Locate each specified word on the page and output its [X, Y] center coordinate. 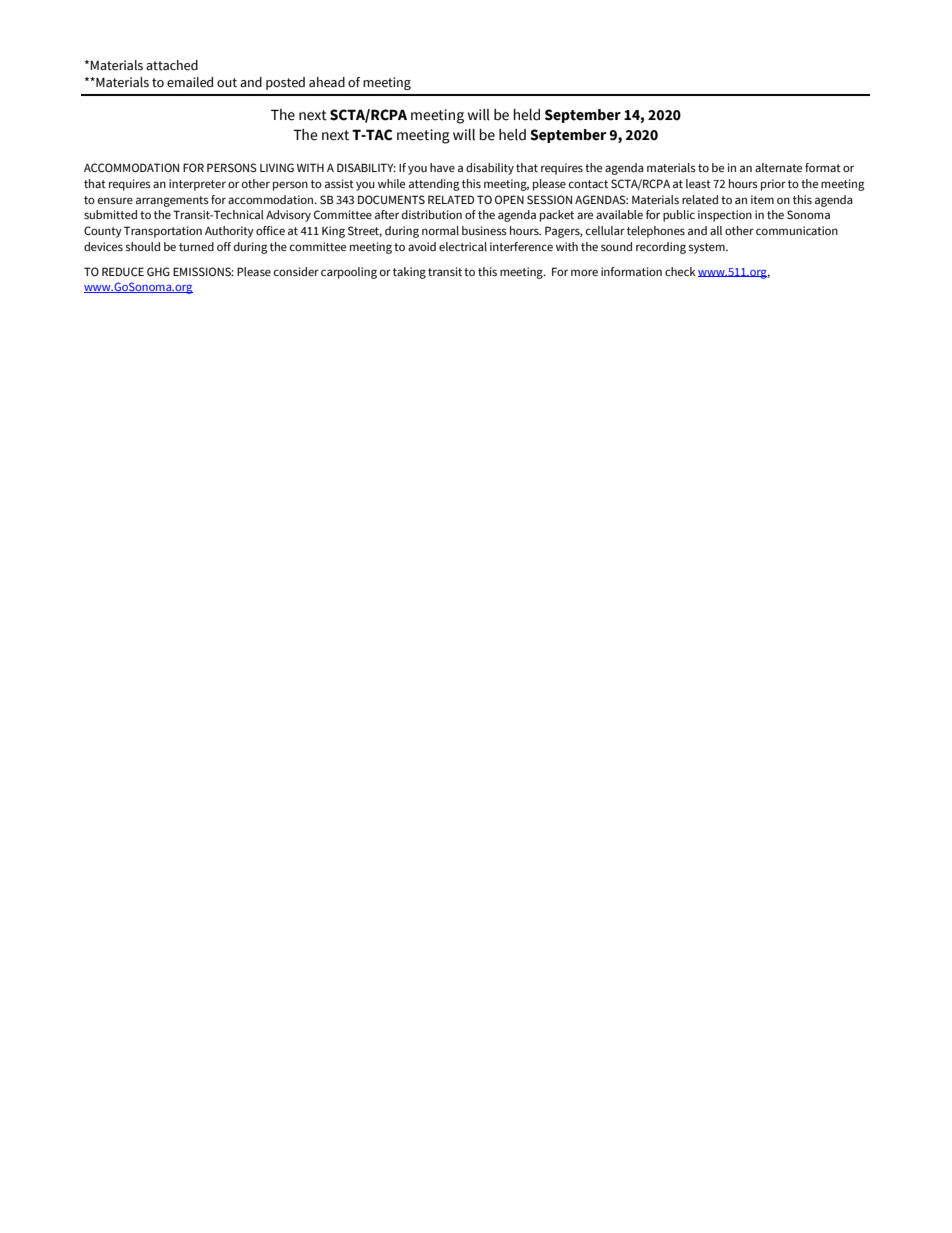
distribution [432, 214]
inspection [725, 216]
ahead [327, 82]
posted [285, 83]
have [442, 167]
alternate [778, 167]
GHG [158, 272]
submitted [110, 214]
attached [172, 65]
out [227, 83]
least [698, 183]
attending [434, 185]
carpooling [349, 273]
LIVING [277, 167]
